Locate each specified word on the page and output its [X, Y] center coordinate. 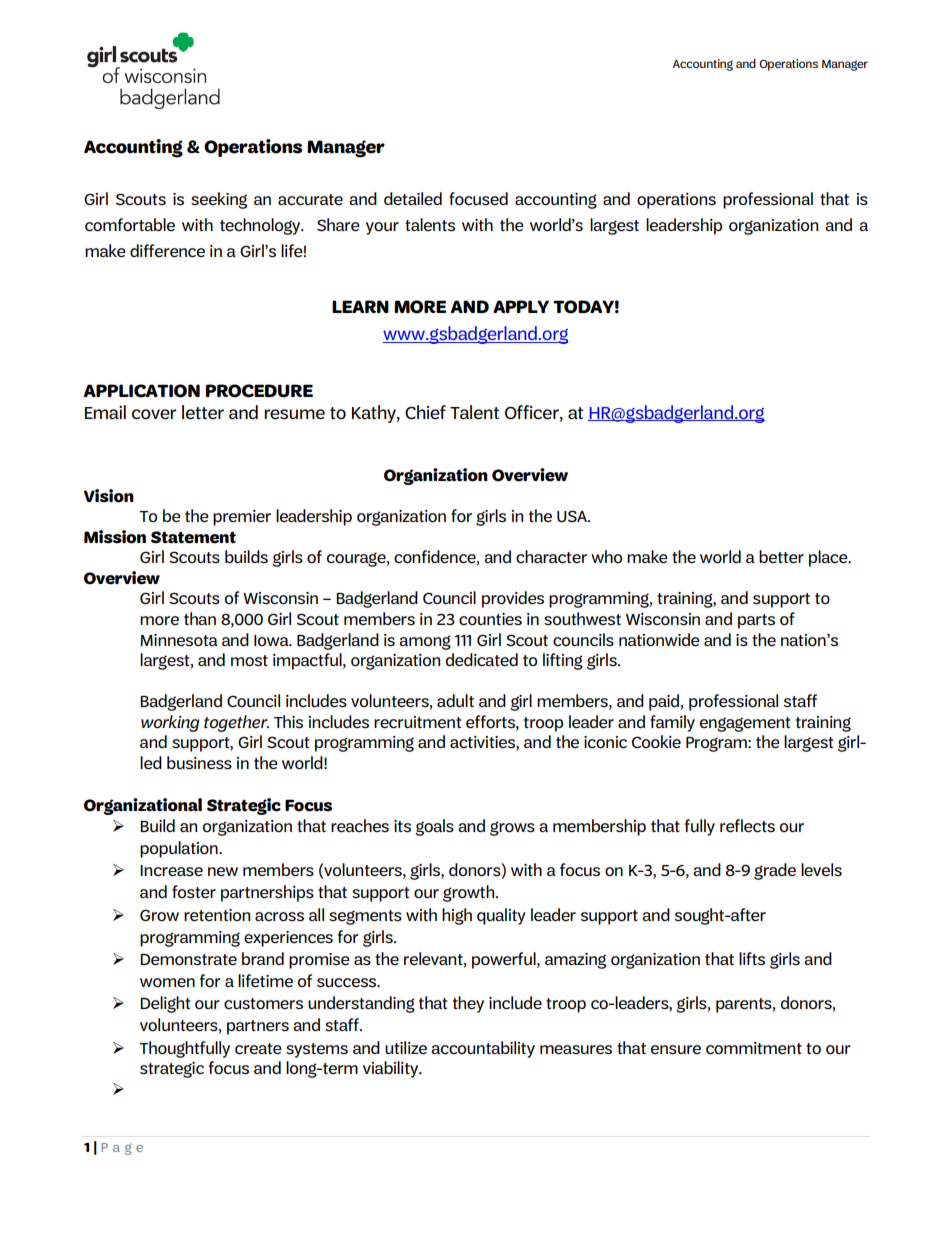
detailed [413, 199]
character [551, 557]
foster [194, 892]
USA [573, 516]
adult [455, 700]
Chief [425, 412]
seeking [219, 200]
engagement [745, 724]
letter [203, 412]
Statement [193, 537]
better [781, 557]
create [258, 1049]
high [457, 916]
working [170, 723]
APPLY [521, 306]
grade [775, 871]
